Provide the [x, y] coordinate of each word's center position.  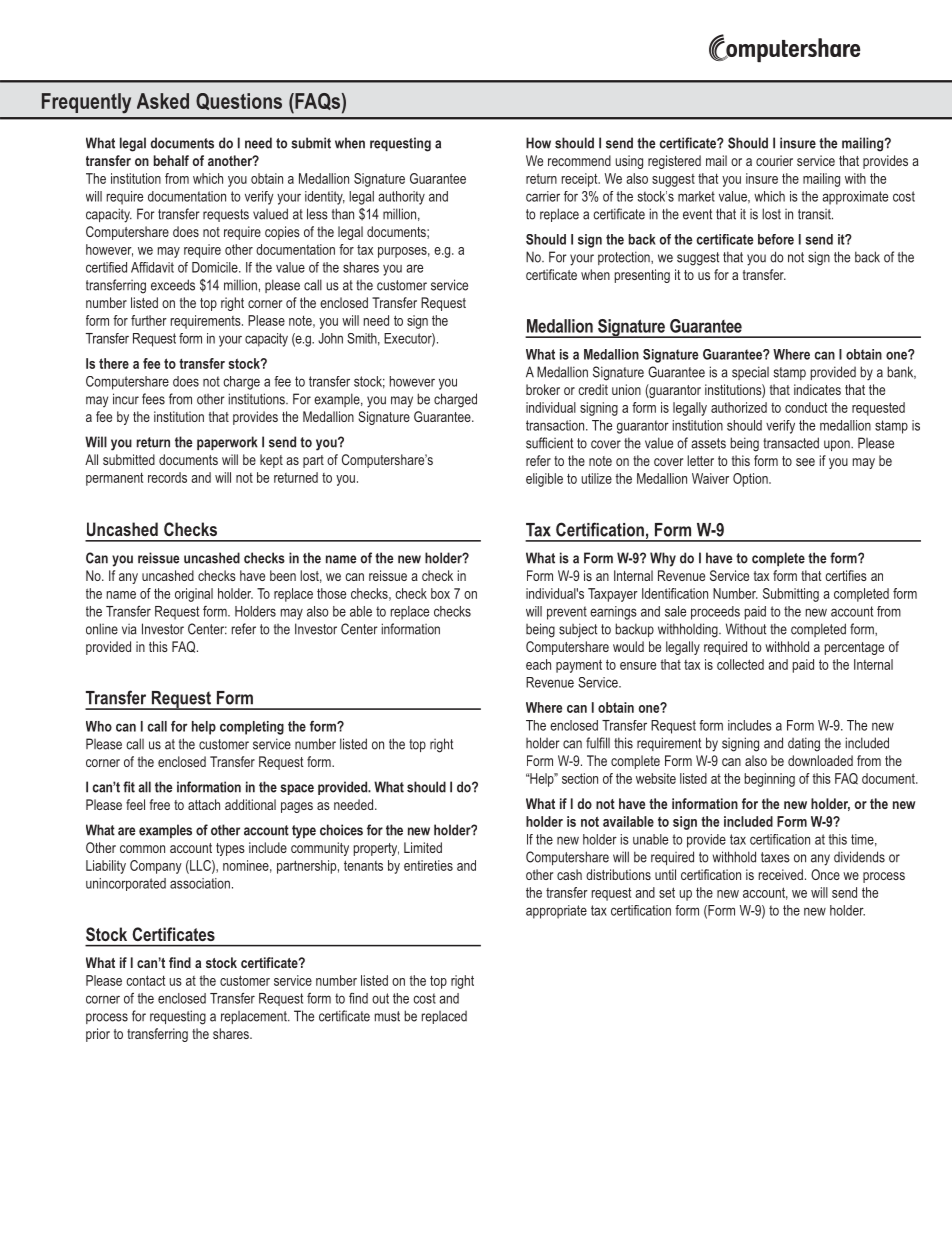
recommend [579, 160]
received [781, 874]
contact [145, 980]
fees [153, 399]
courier [774, 160]
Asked [163, 101]
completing [252, 728]
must [387, 1016]
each [538, 664]
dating [804, 744]
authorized [739, 407]
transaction [556, 425]
